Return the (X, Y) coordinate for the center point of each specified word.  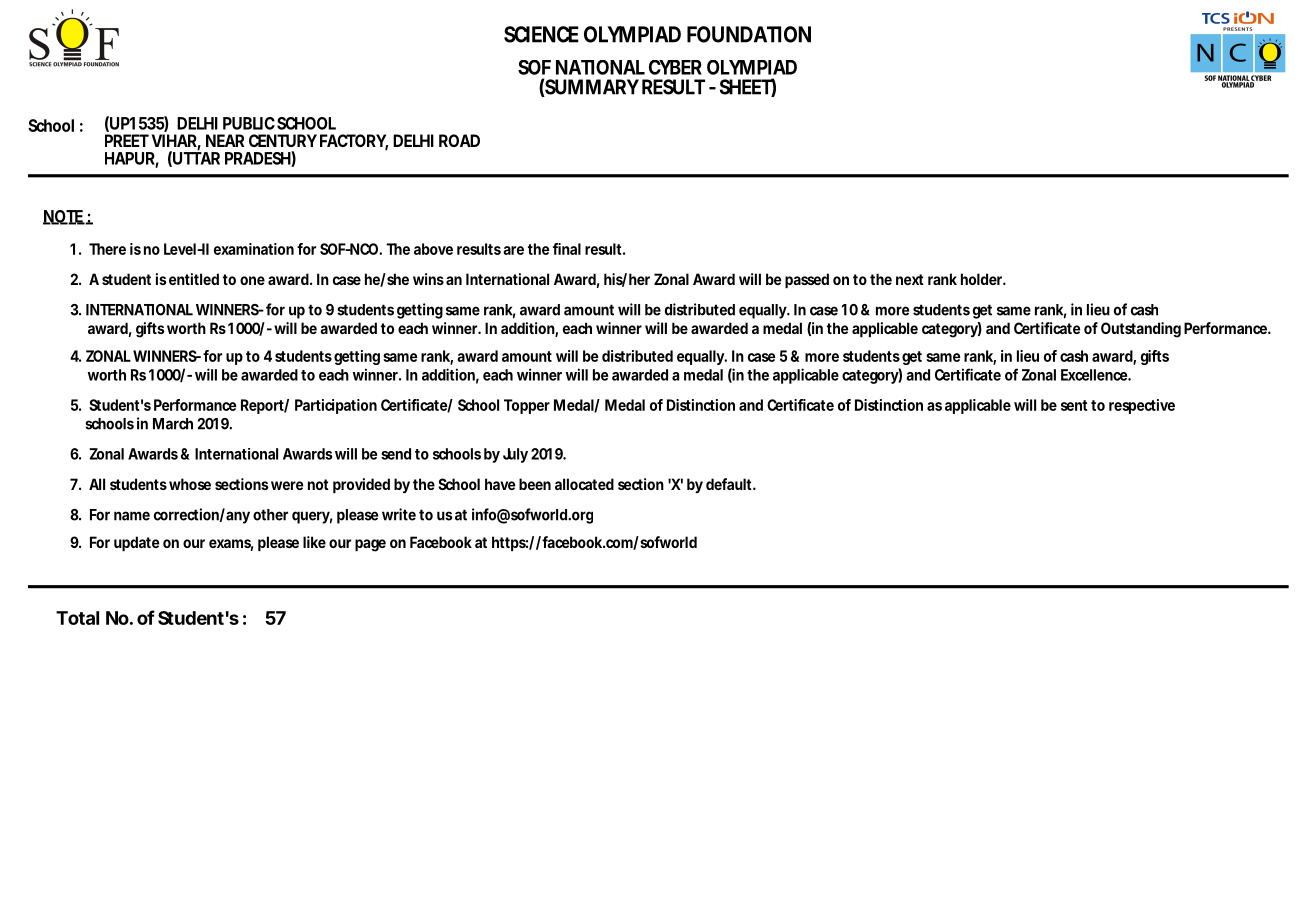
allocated (584, 484)
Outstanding (1141, 330)
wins (428, 279)
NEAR (225, 140)
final (567, 249)
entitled (194, 279)
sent (1076, 405)
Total (77, 618)
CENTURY (283, 140)
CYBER (675, 67)
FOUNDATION (749, 34)
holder (983, 279)
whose (190, 484)
